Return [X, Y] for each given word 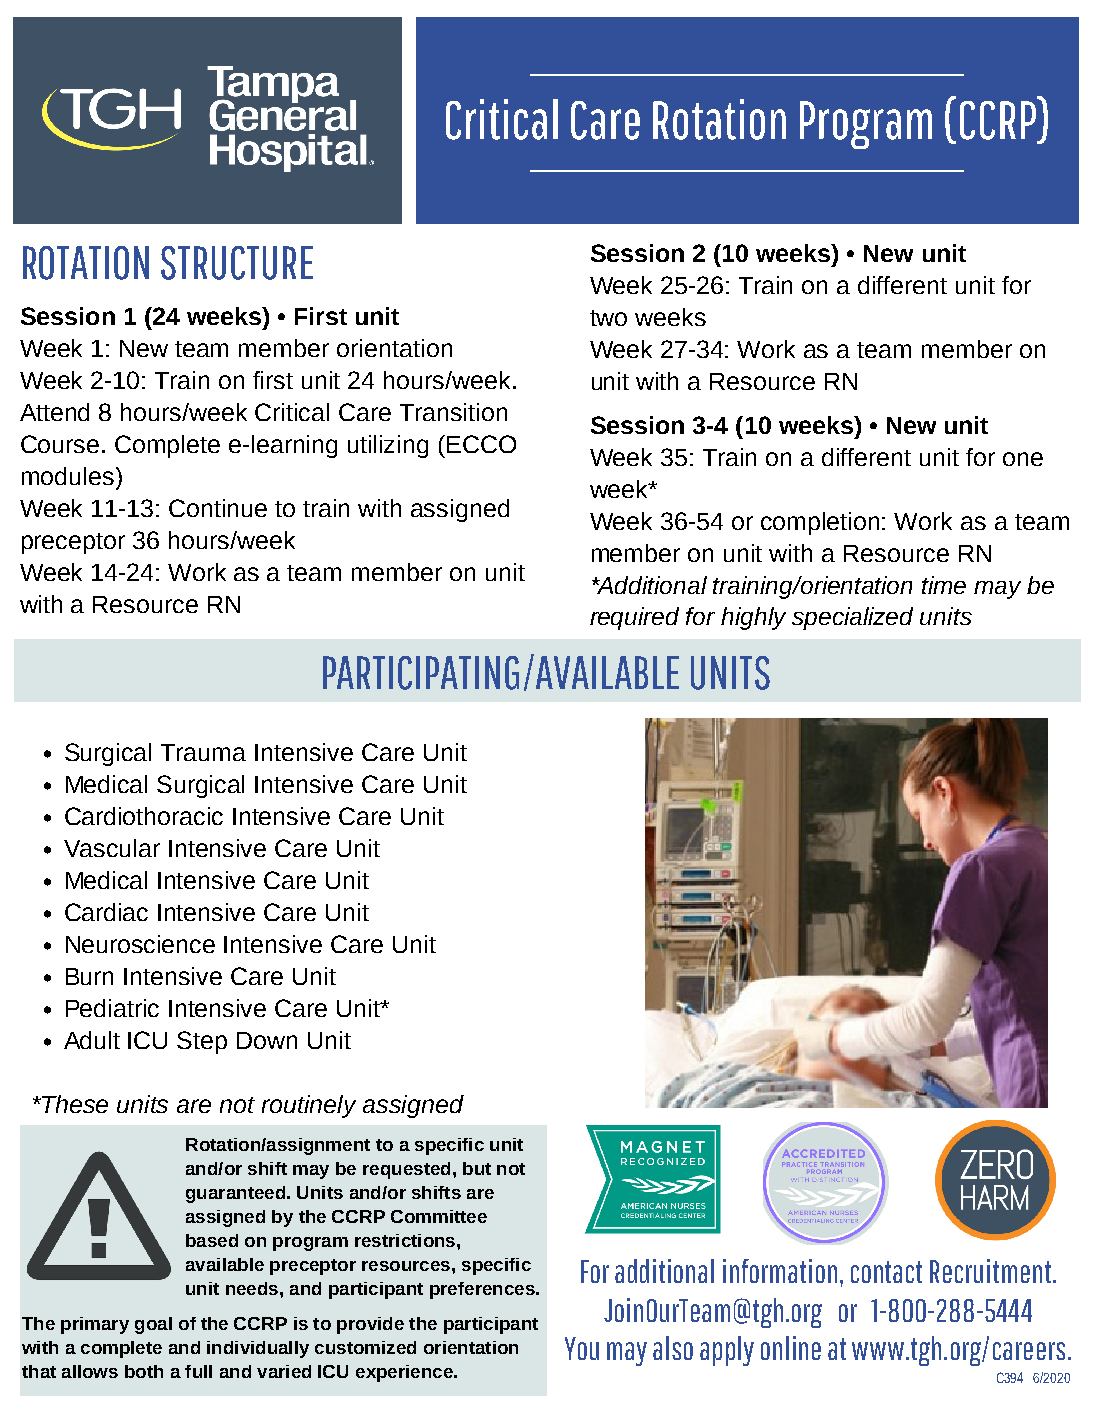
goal [153, 1325]
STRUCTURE [237, 263]
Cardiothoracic [144, 816]
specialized [852, 618]
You [582, 1348]
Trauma [203, 752]
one [1023, 459]
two [608, 318]
